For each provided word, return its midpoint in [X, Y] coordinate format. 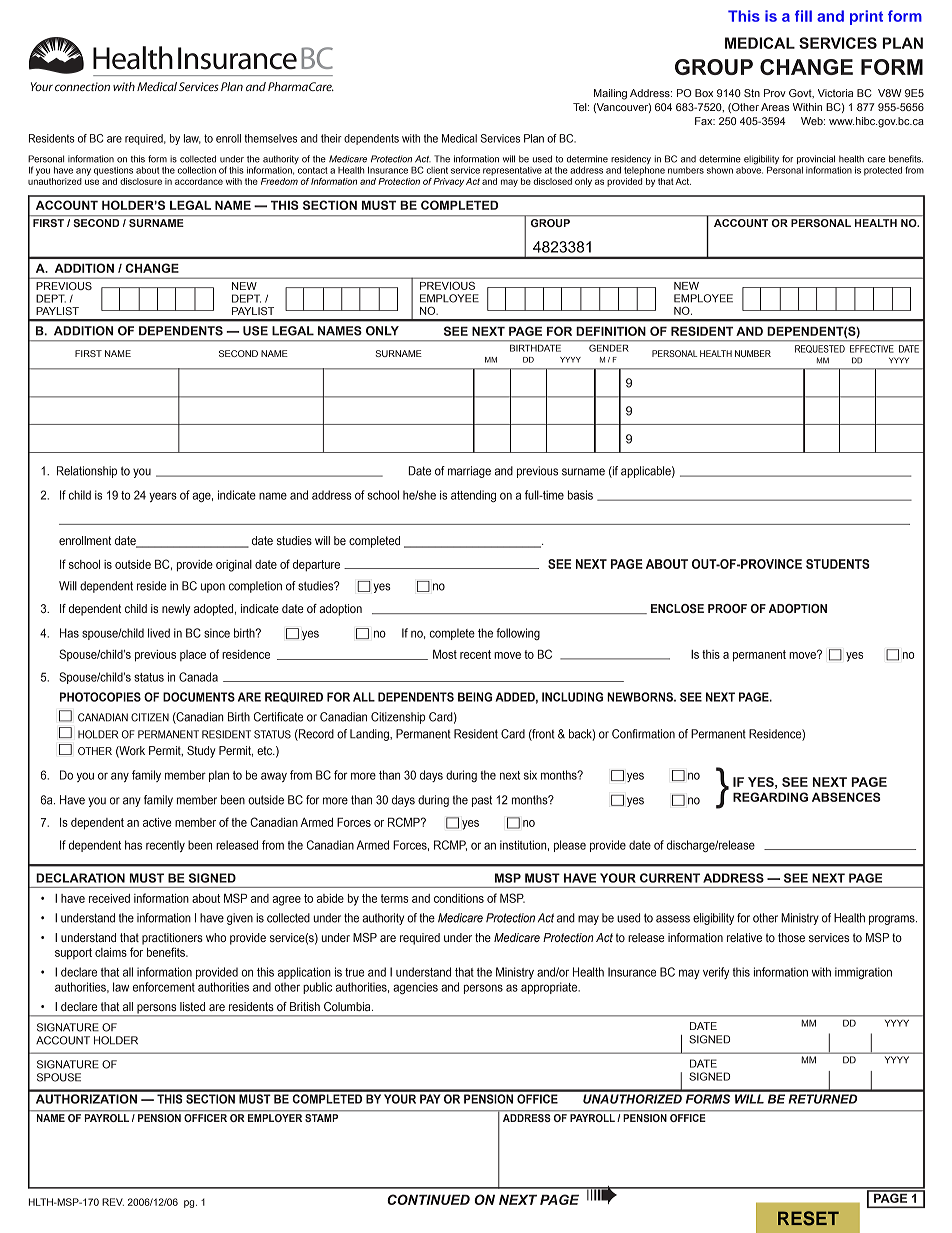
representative [512, 171]
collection [197, 170]
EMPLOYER [275, 1118]
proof [727, 608]
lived [159, 633]
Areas [775, 107]
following [518, 634]
